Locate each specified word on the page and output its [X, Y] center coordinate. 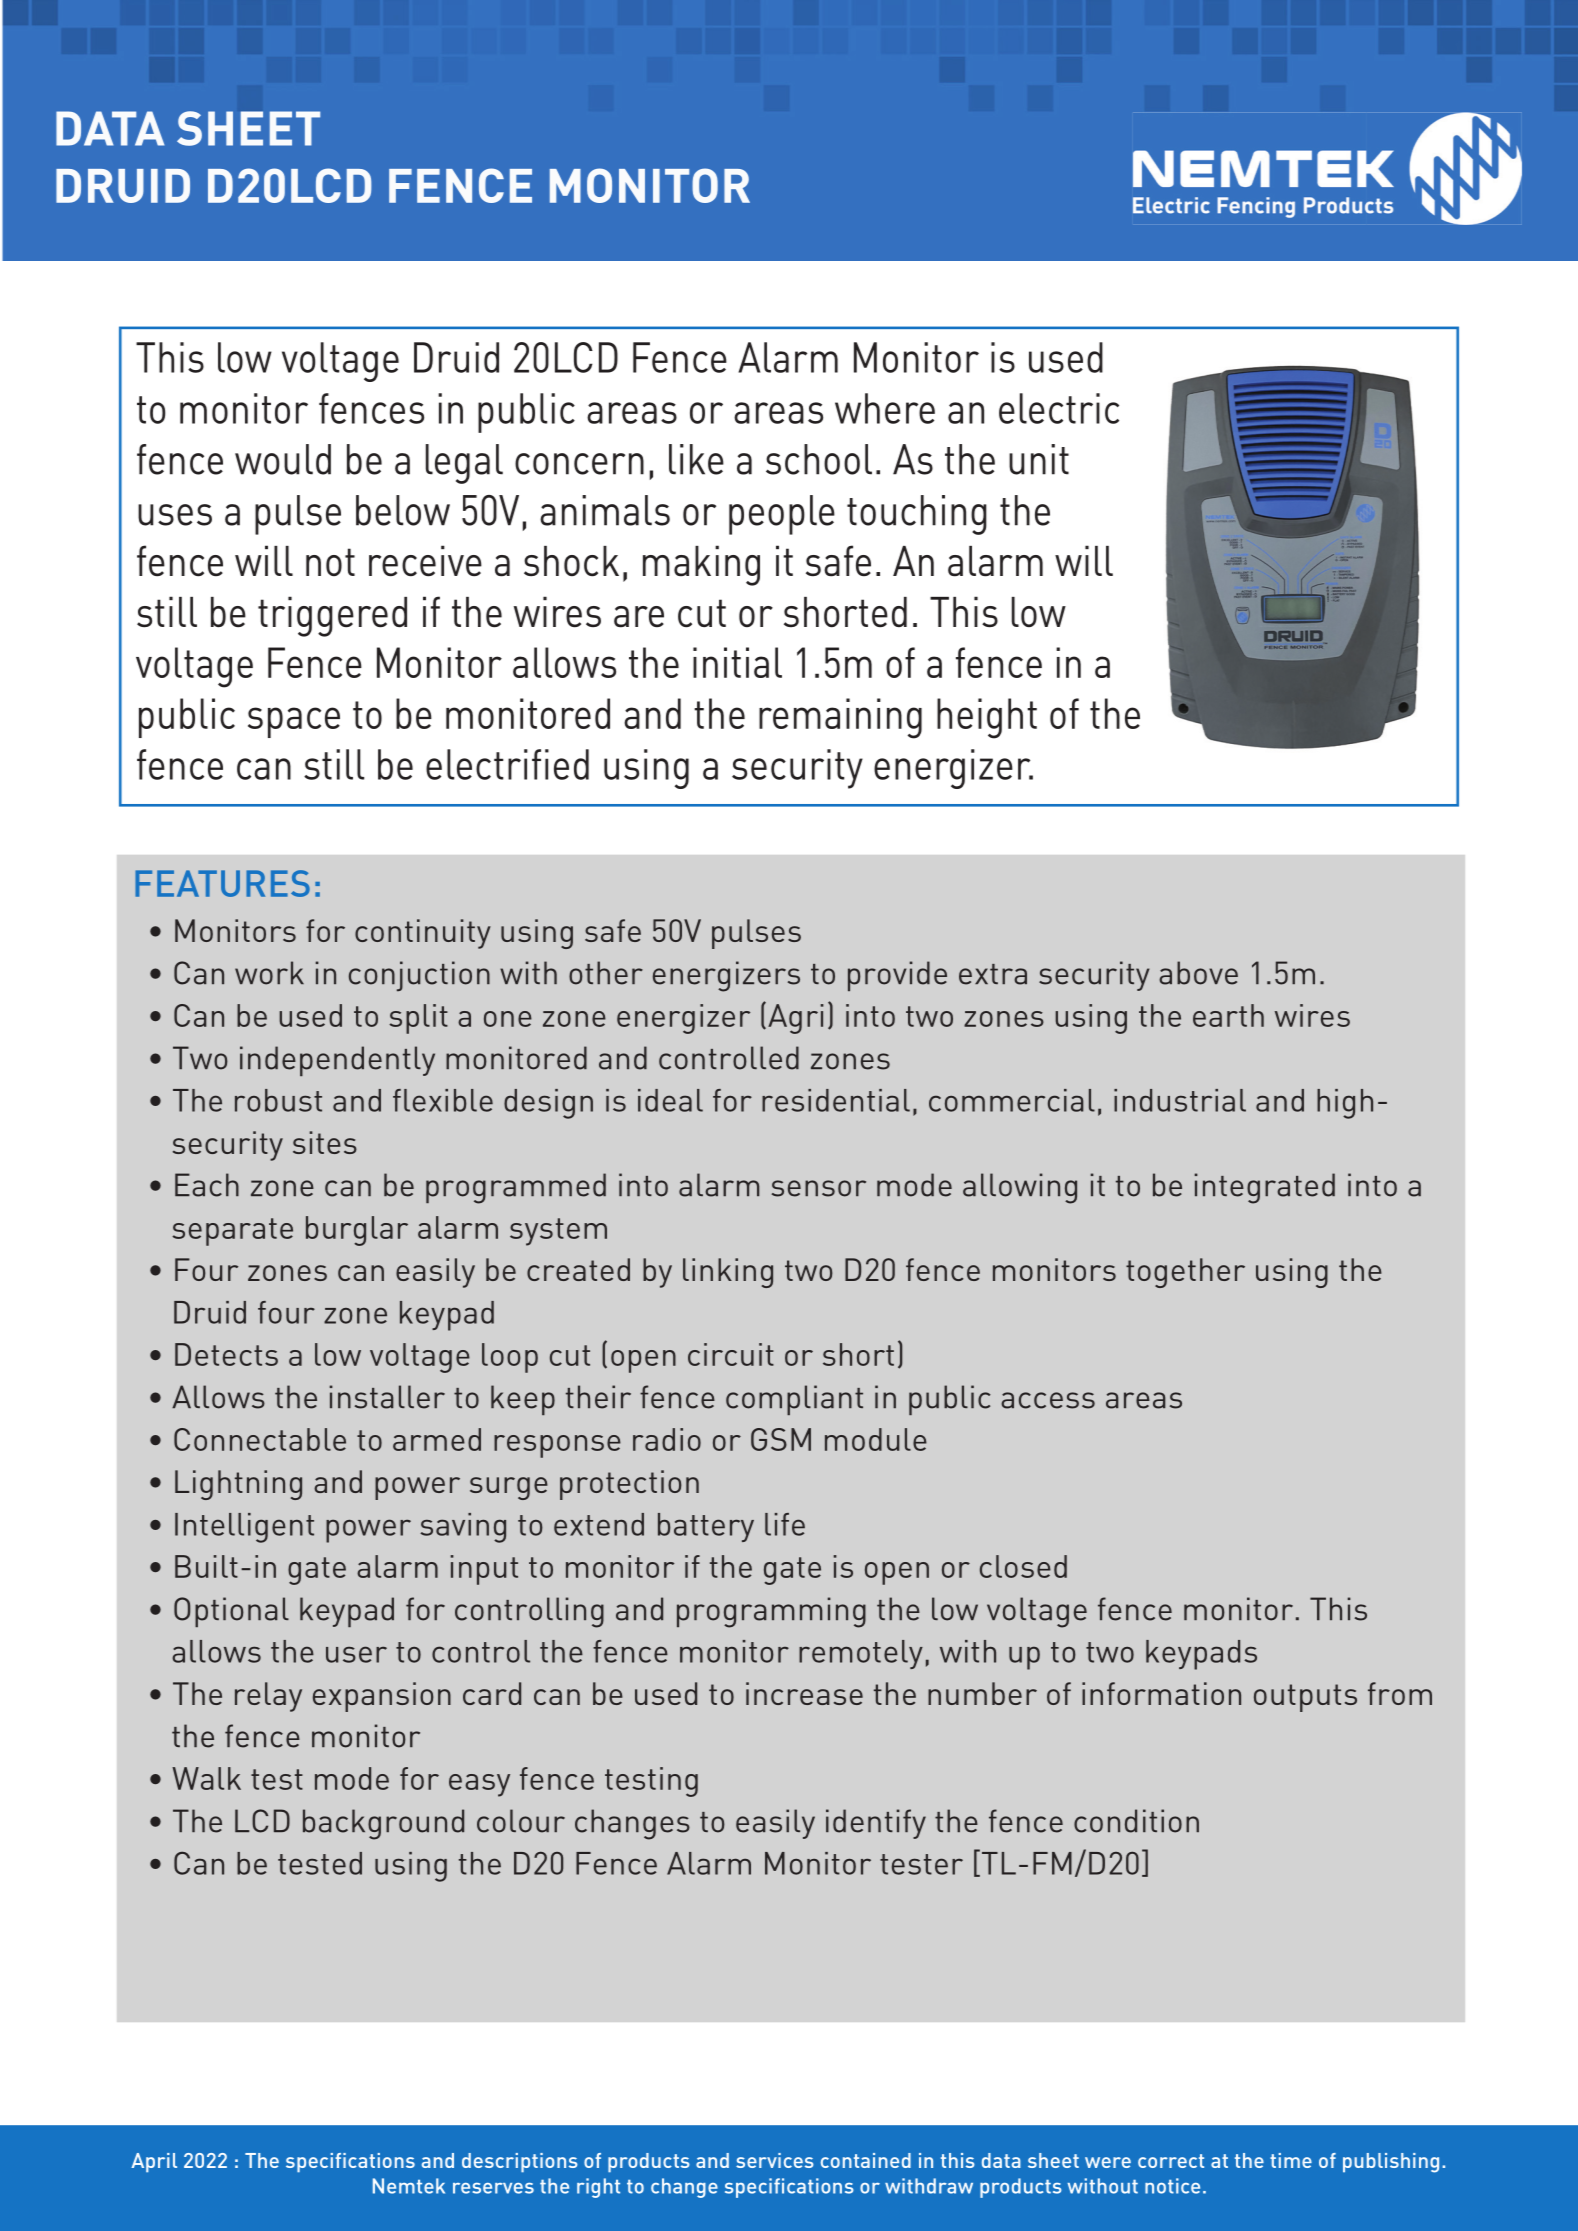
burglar [357, 1231]
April [154, 2163]
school [819, 459]
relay [268, 1697]
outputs [1305, 1698]
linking [728, 1273]
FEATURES [222, 883]
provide [897, 976]
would [283, 459]
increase [804, 1693]
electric [1059, 408]
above [1198, 973]
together [1185, 1273]
